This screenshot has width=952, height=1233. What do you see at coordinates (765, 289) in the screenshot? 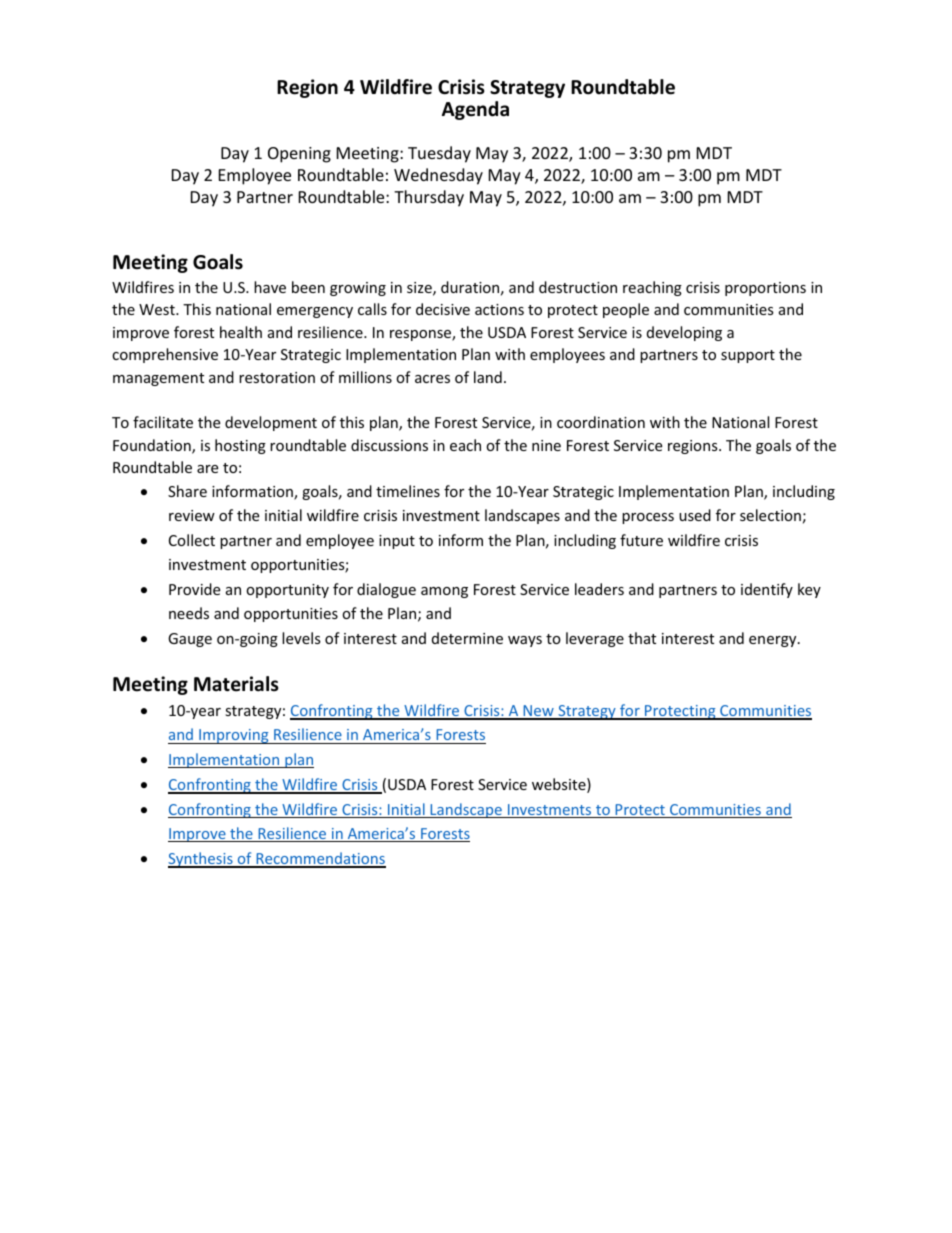
I see `proportions` at bounding box center [765, 289].
